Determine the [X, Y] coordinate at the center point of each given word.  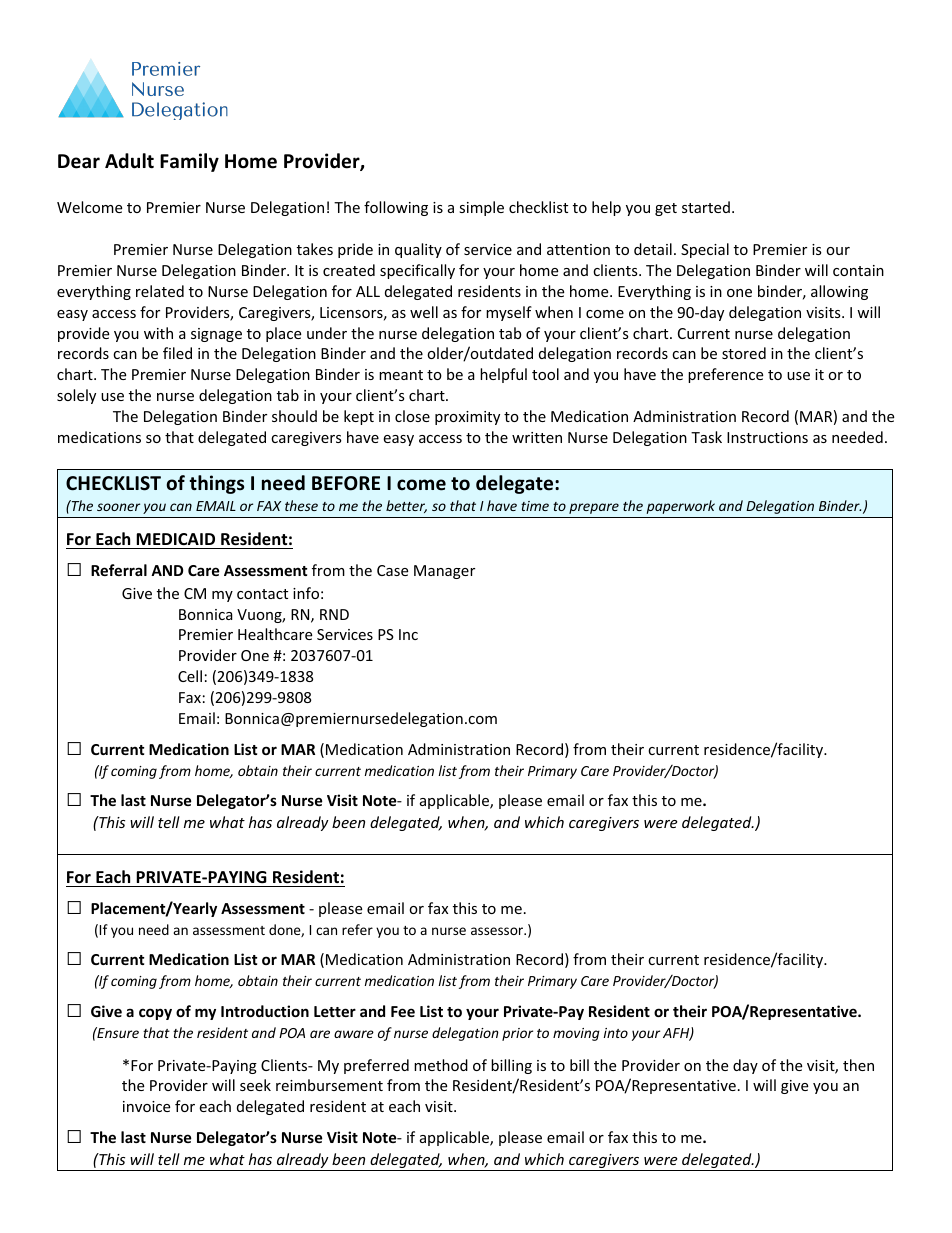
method [441, 1065]
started [706, 207]
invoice [146, 1106]
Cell [190, 676]
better [406, 506]
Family [189, 162]
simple [481, 208]
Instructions [767, 437]
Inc [408, 634]
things [216, 484]
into [616, 1033]
